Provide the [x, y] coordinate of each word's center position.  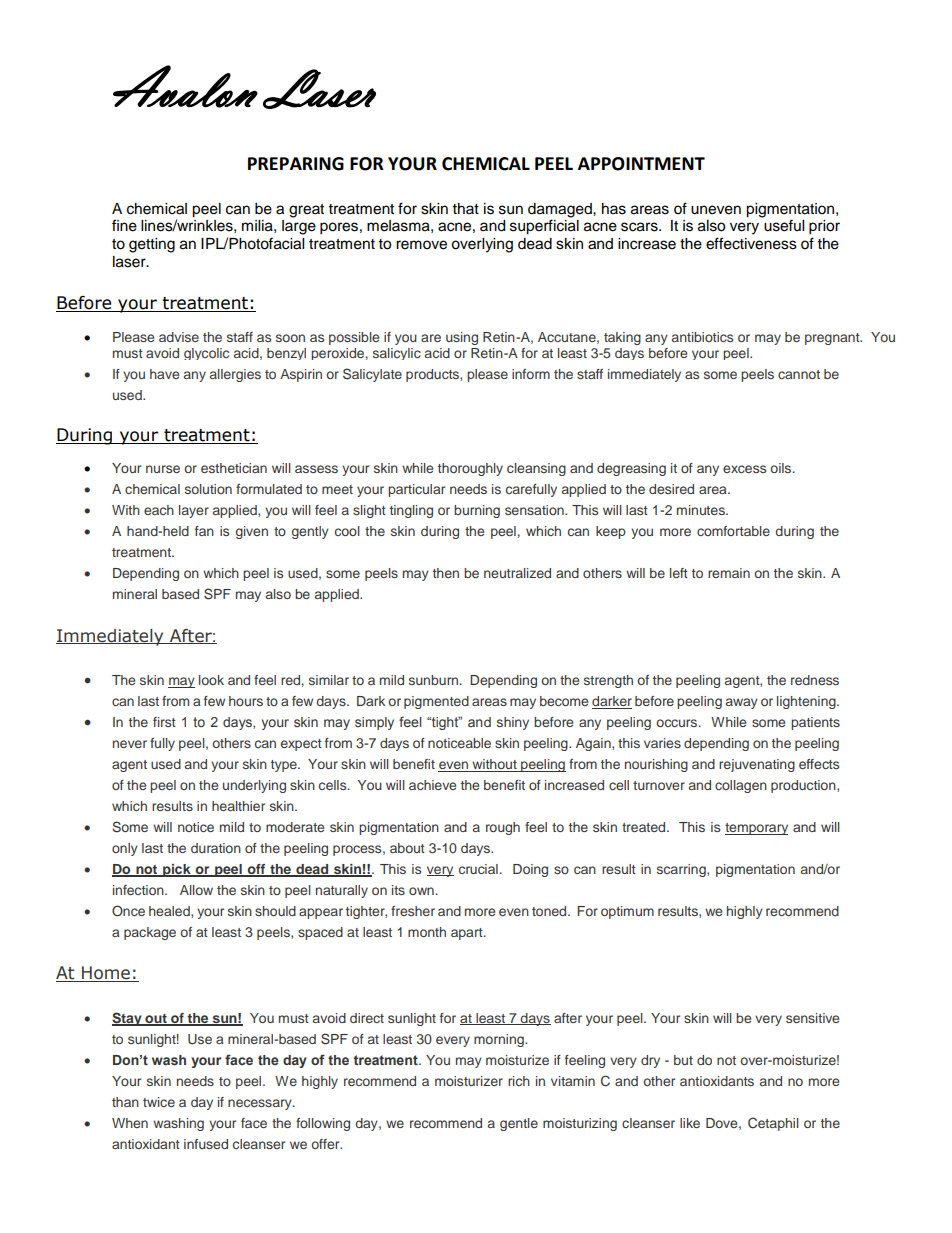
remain [729, 573]
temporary [756, 829]
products [433, 375]
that [466, 208]
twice [159, 1102]
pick [177, 870]
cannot [799, 374]
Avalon [185, 86]
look [211, 680]
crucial [478, 869]
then [446, 573]
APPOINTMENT [641, 164]
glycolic [206, 354]
